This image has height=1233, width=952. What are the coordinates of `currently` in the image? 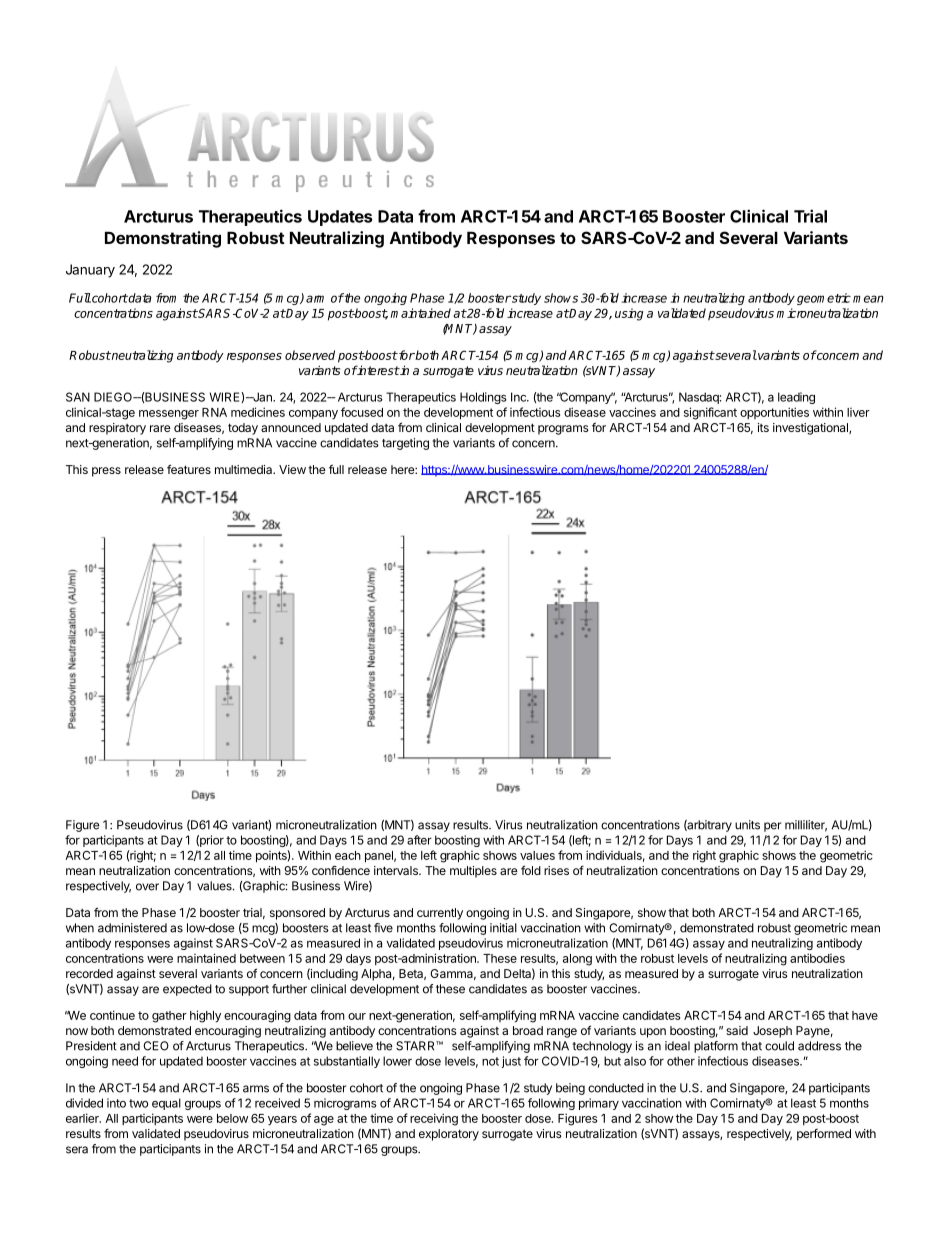 It's located at (440, 914).
